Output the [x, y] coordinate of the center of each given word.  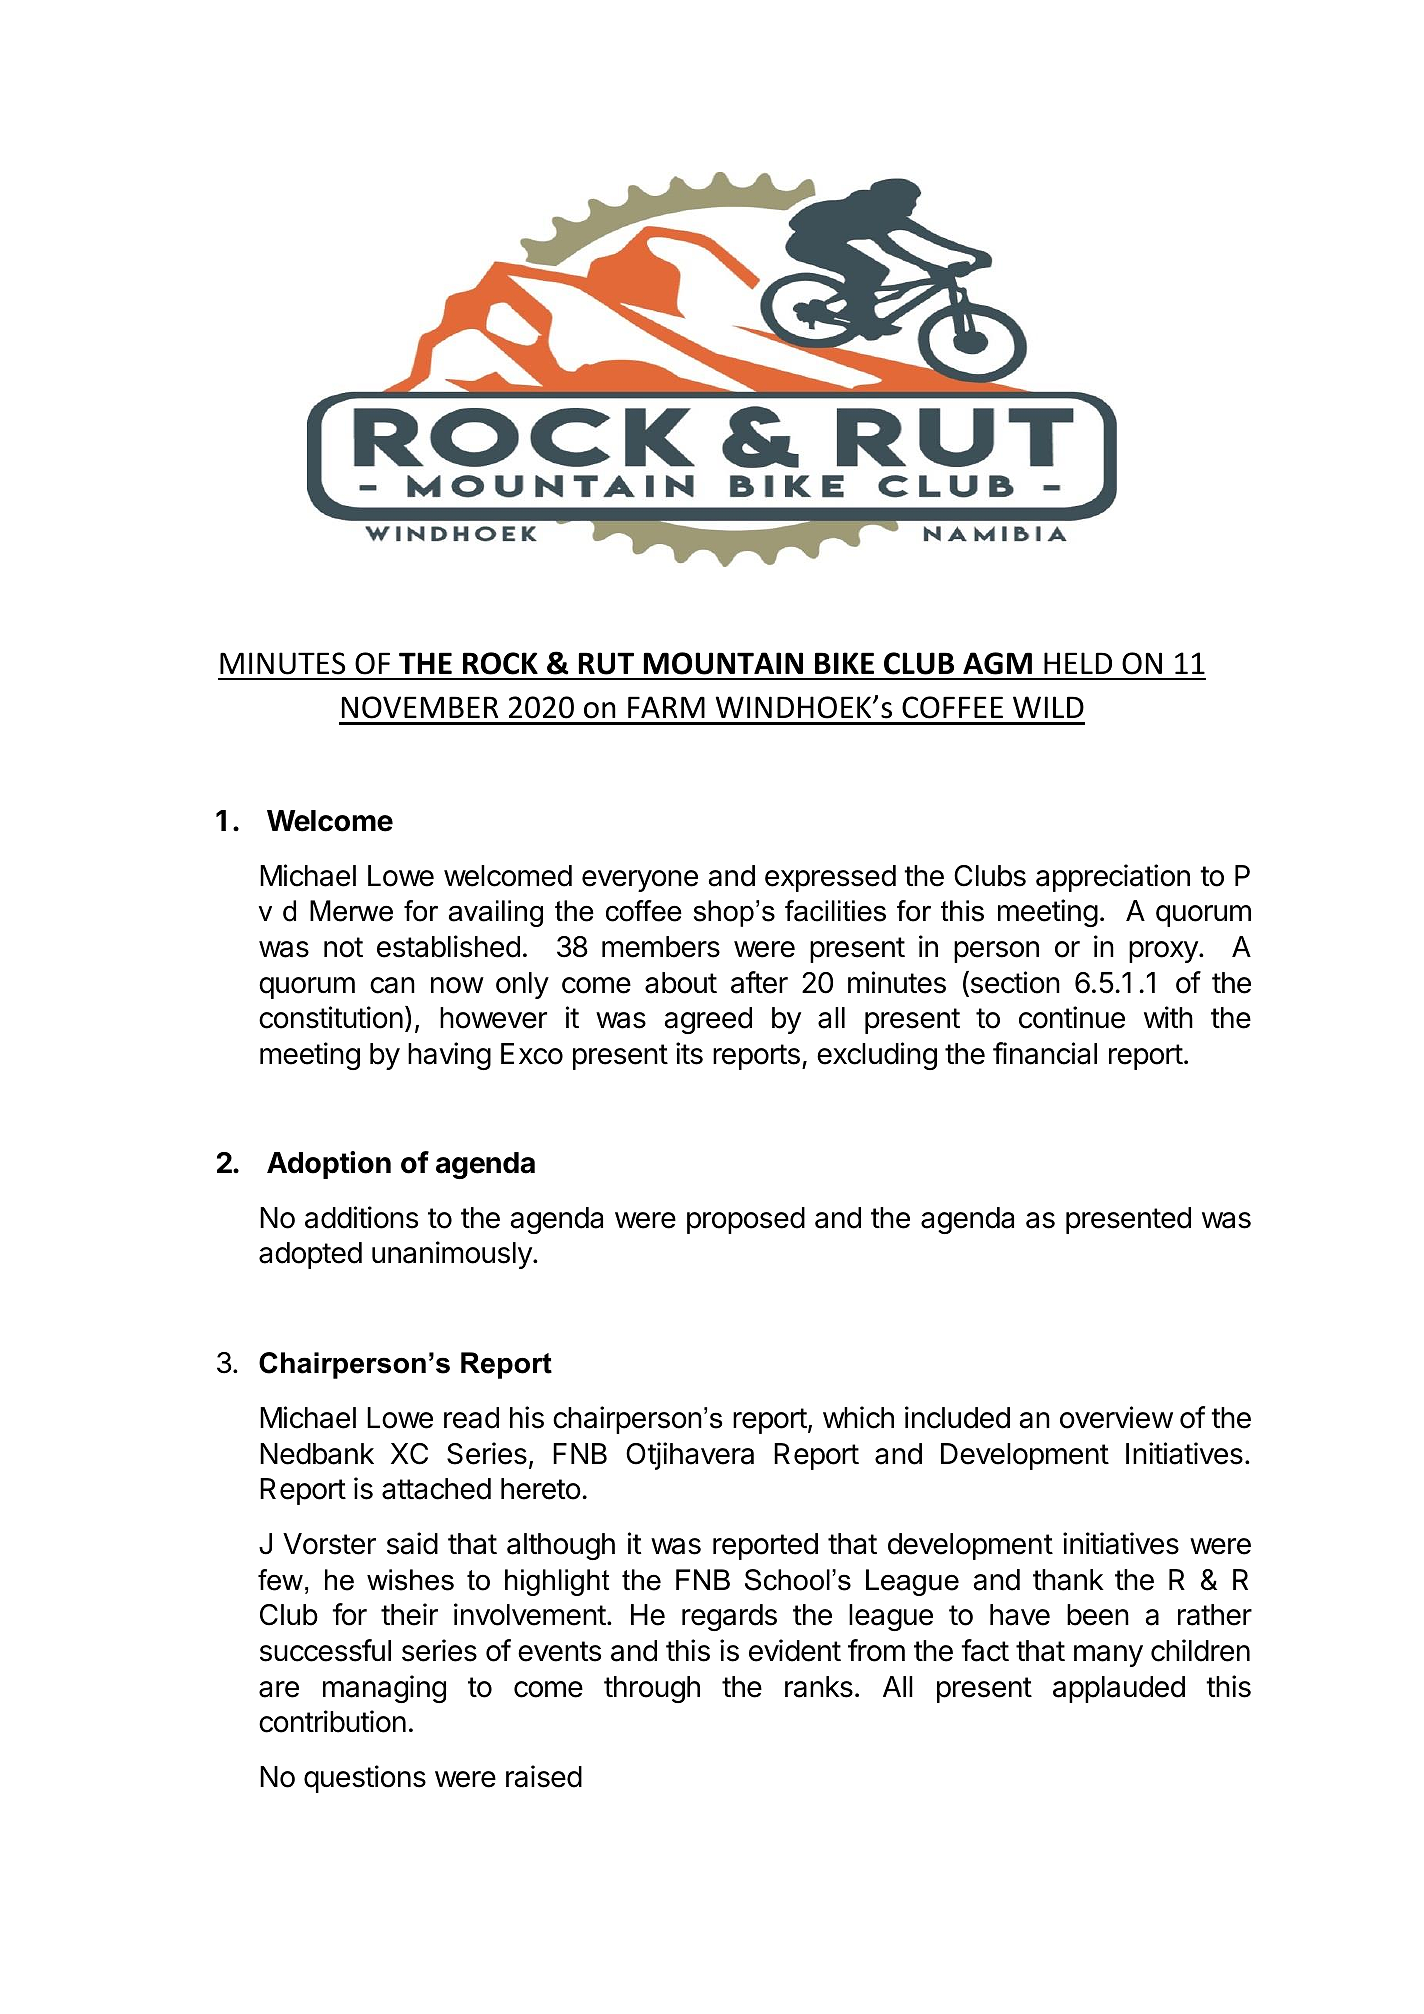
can [392, 985]
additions [361, 1217]
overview [1116, 1417]
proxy [1164, 952]
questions [365, 1779]
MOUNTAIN [723, 663]
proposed [746, 1220]
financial [1045, 1053]
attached [436, 1489]
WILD [1048, 707]
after [759, 982]
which [858, 1417]
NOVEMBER [420, 707]
